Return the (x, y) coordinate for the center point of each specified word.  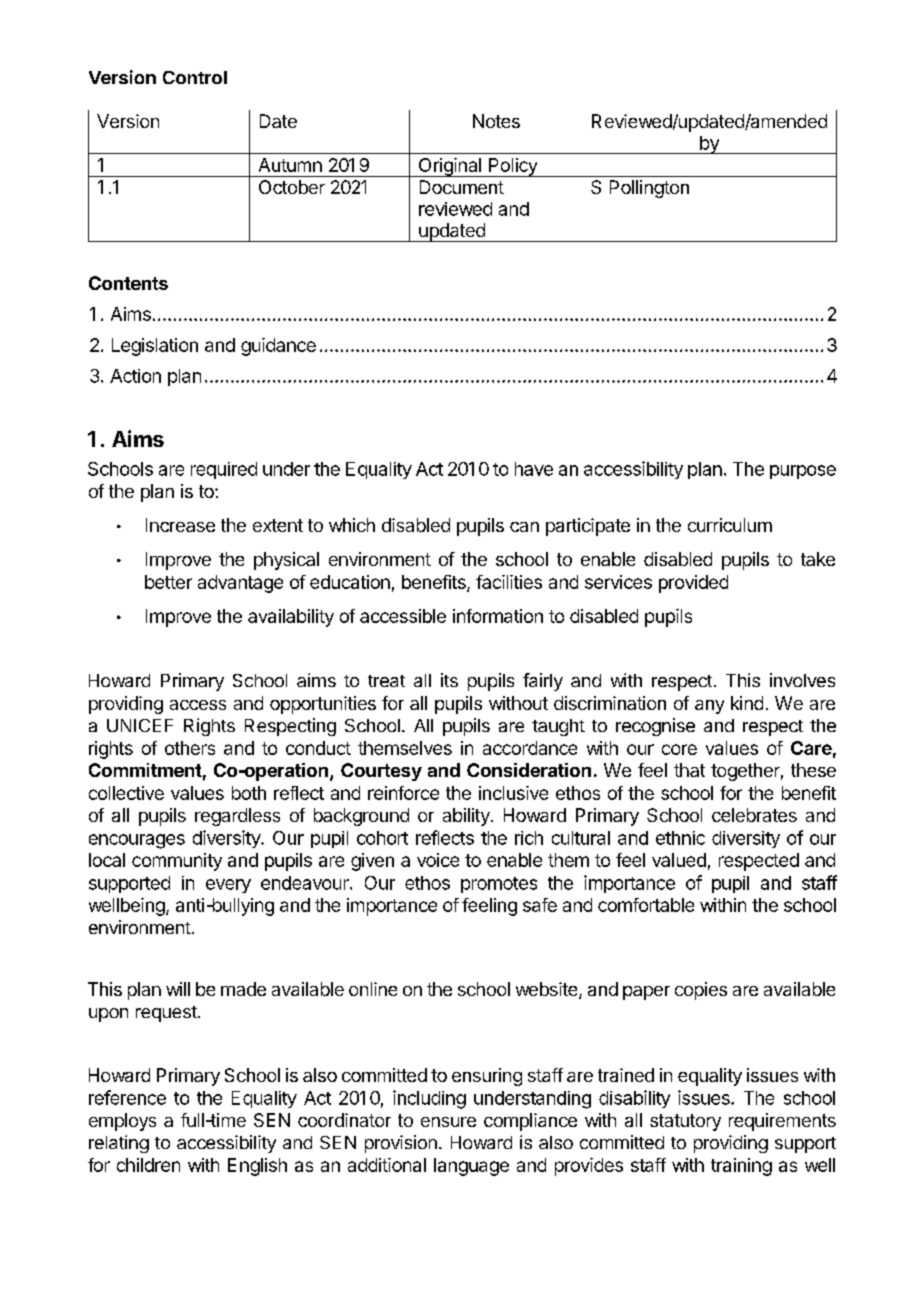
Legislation (155, 347)
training (741, 1167)
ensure (448, 1122)
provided (693, 584)
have (534, 469)
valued (679, 860)
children (148, 1165)
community (177, 862)
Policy (513, 167)
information (498, 616)
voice (438, 860)
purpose (803, 472)
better (168, 582)
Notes (496, 121)
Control (195, 77)
